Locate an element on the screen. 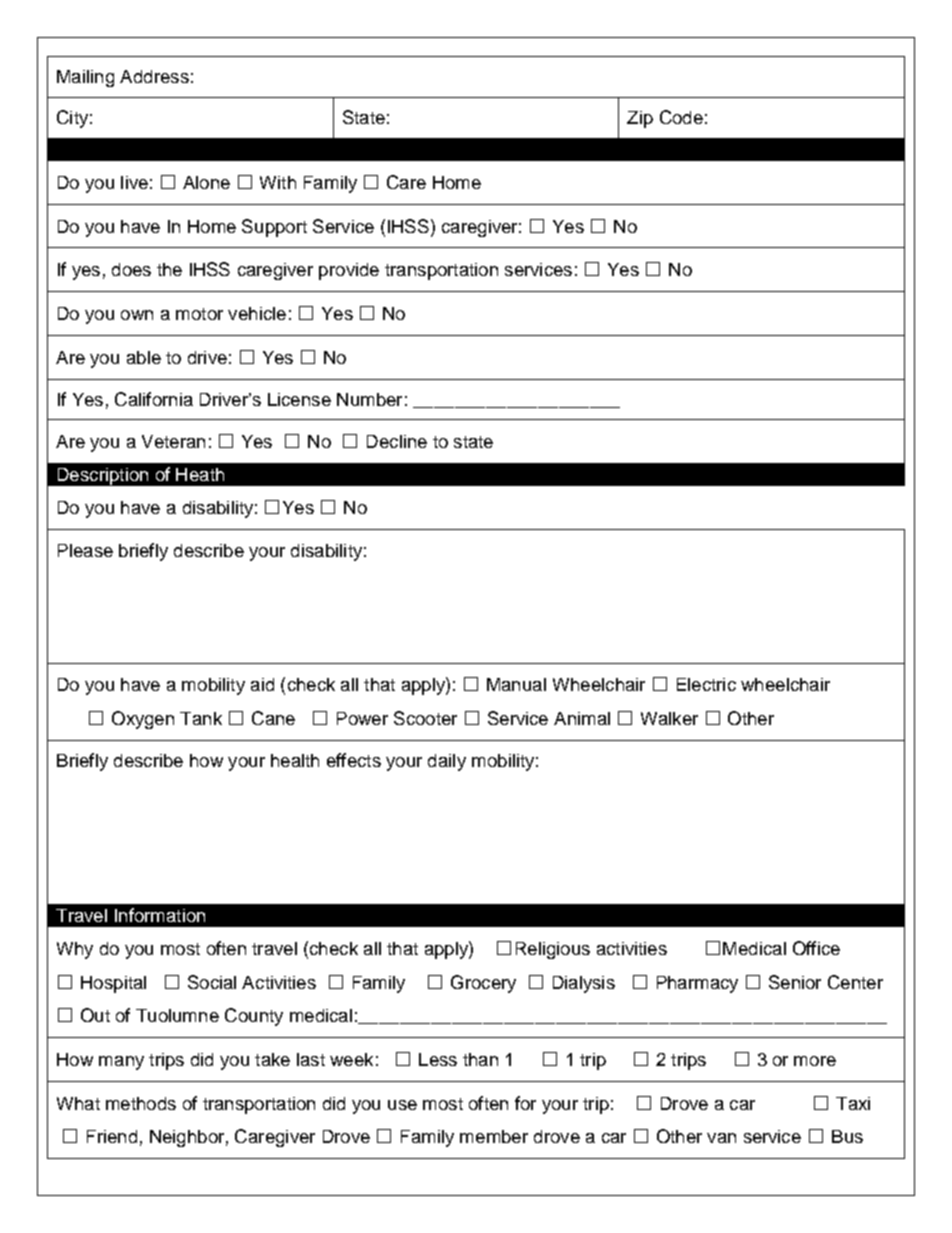 The height and width of the screenshot is (1233, 952). Zip is located at coordinates (640, 119).
